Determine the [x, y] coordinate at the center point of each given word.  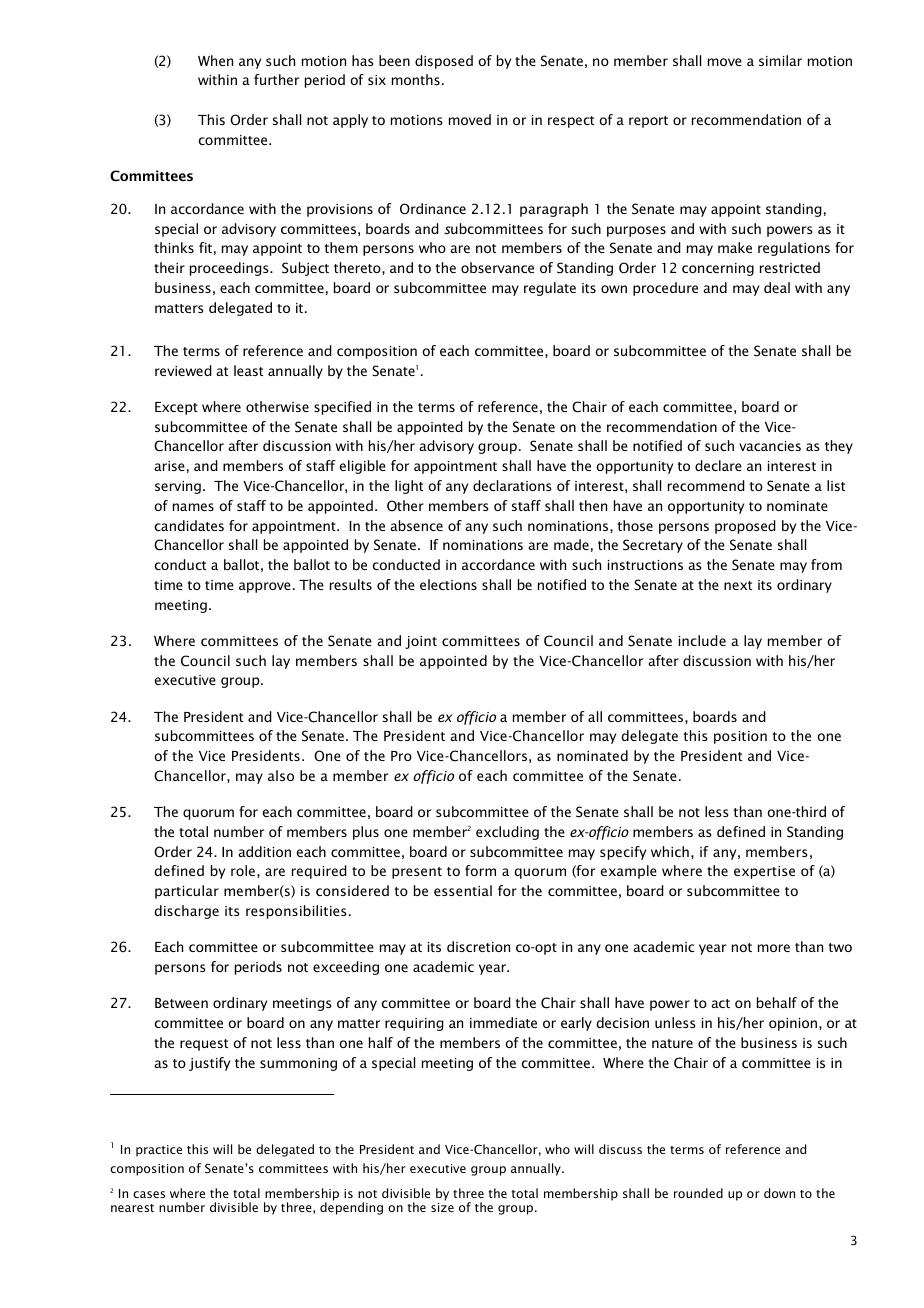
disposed [444, 62]
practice [159, 1151]
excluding [507, 833]
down [779, 1193]
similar [780, 60]
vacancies [770, 446]
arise [169, 466]
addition [264, 851]
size [442, 1207]
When [215, 60]
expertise [764, 872]
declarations [512, 485]
